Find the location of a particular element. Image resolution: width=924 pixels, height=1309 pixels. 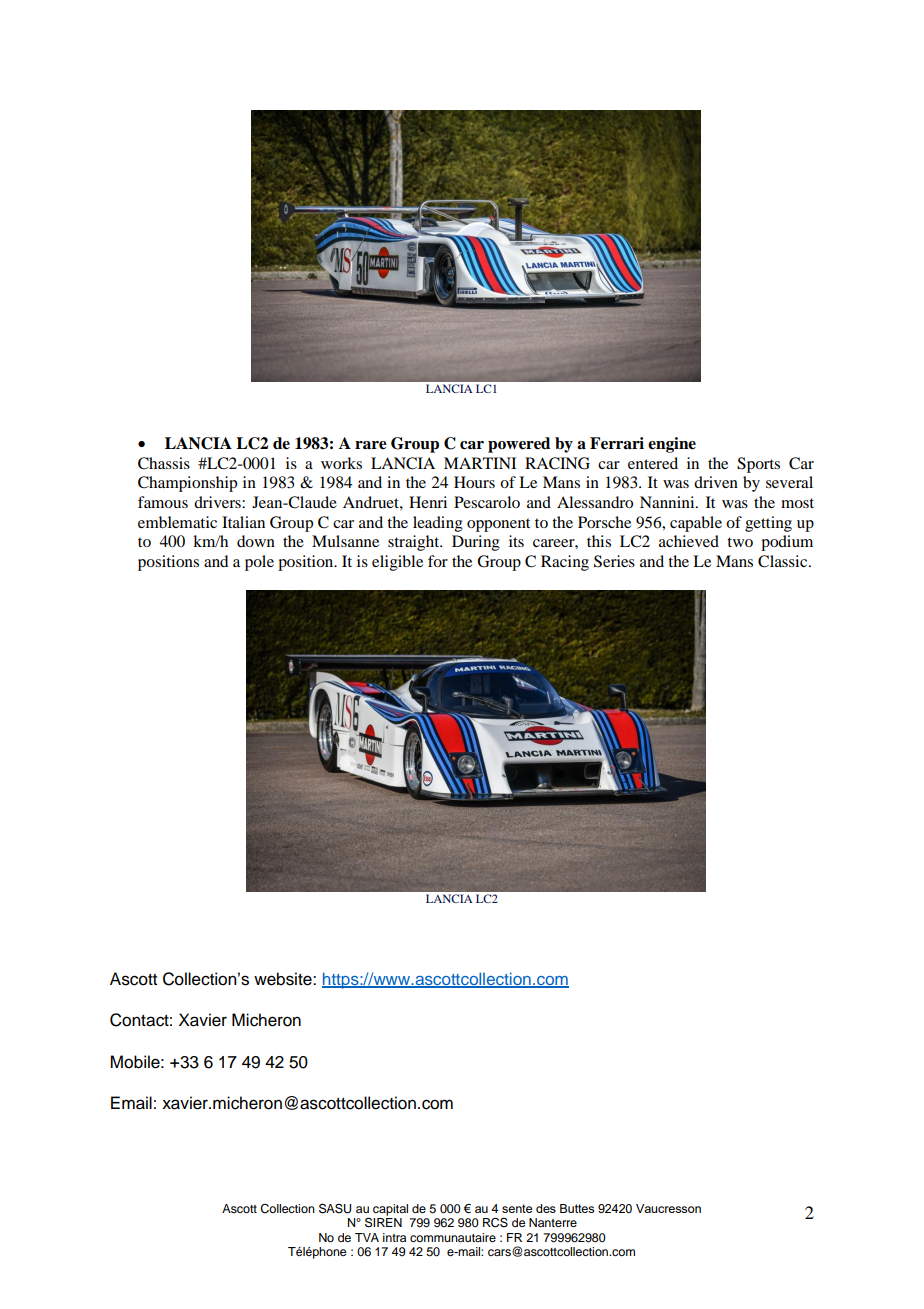

Classic is located at coordinates (784, 561).
